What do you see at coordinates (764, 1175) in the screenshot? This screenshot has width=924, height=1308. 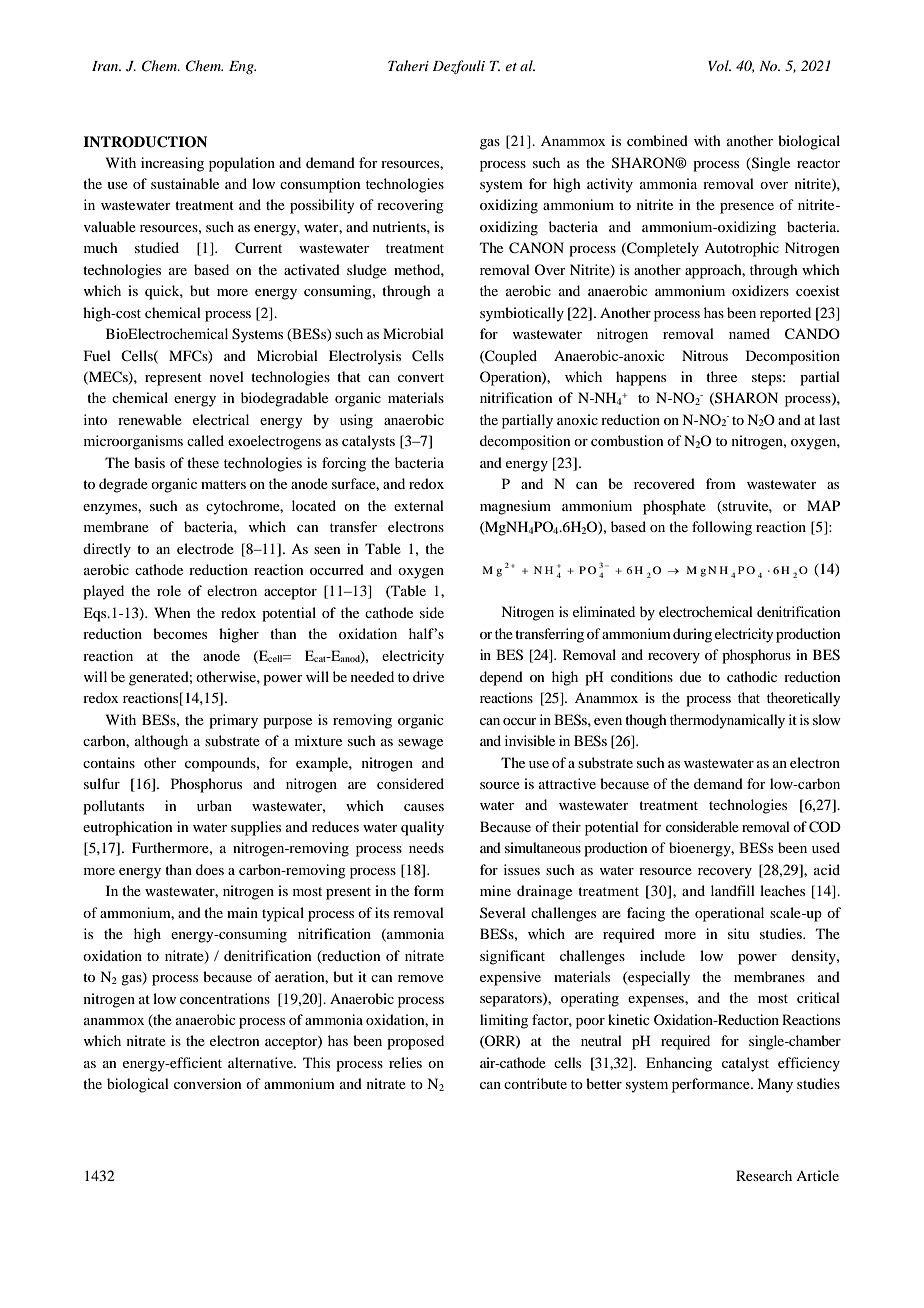 I see `Research` at bounding box center [764, 1175].
